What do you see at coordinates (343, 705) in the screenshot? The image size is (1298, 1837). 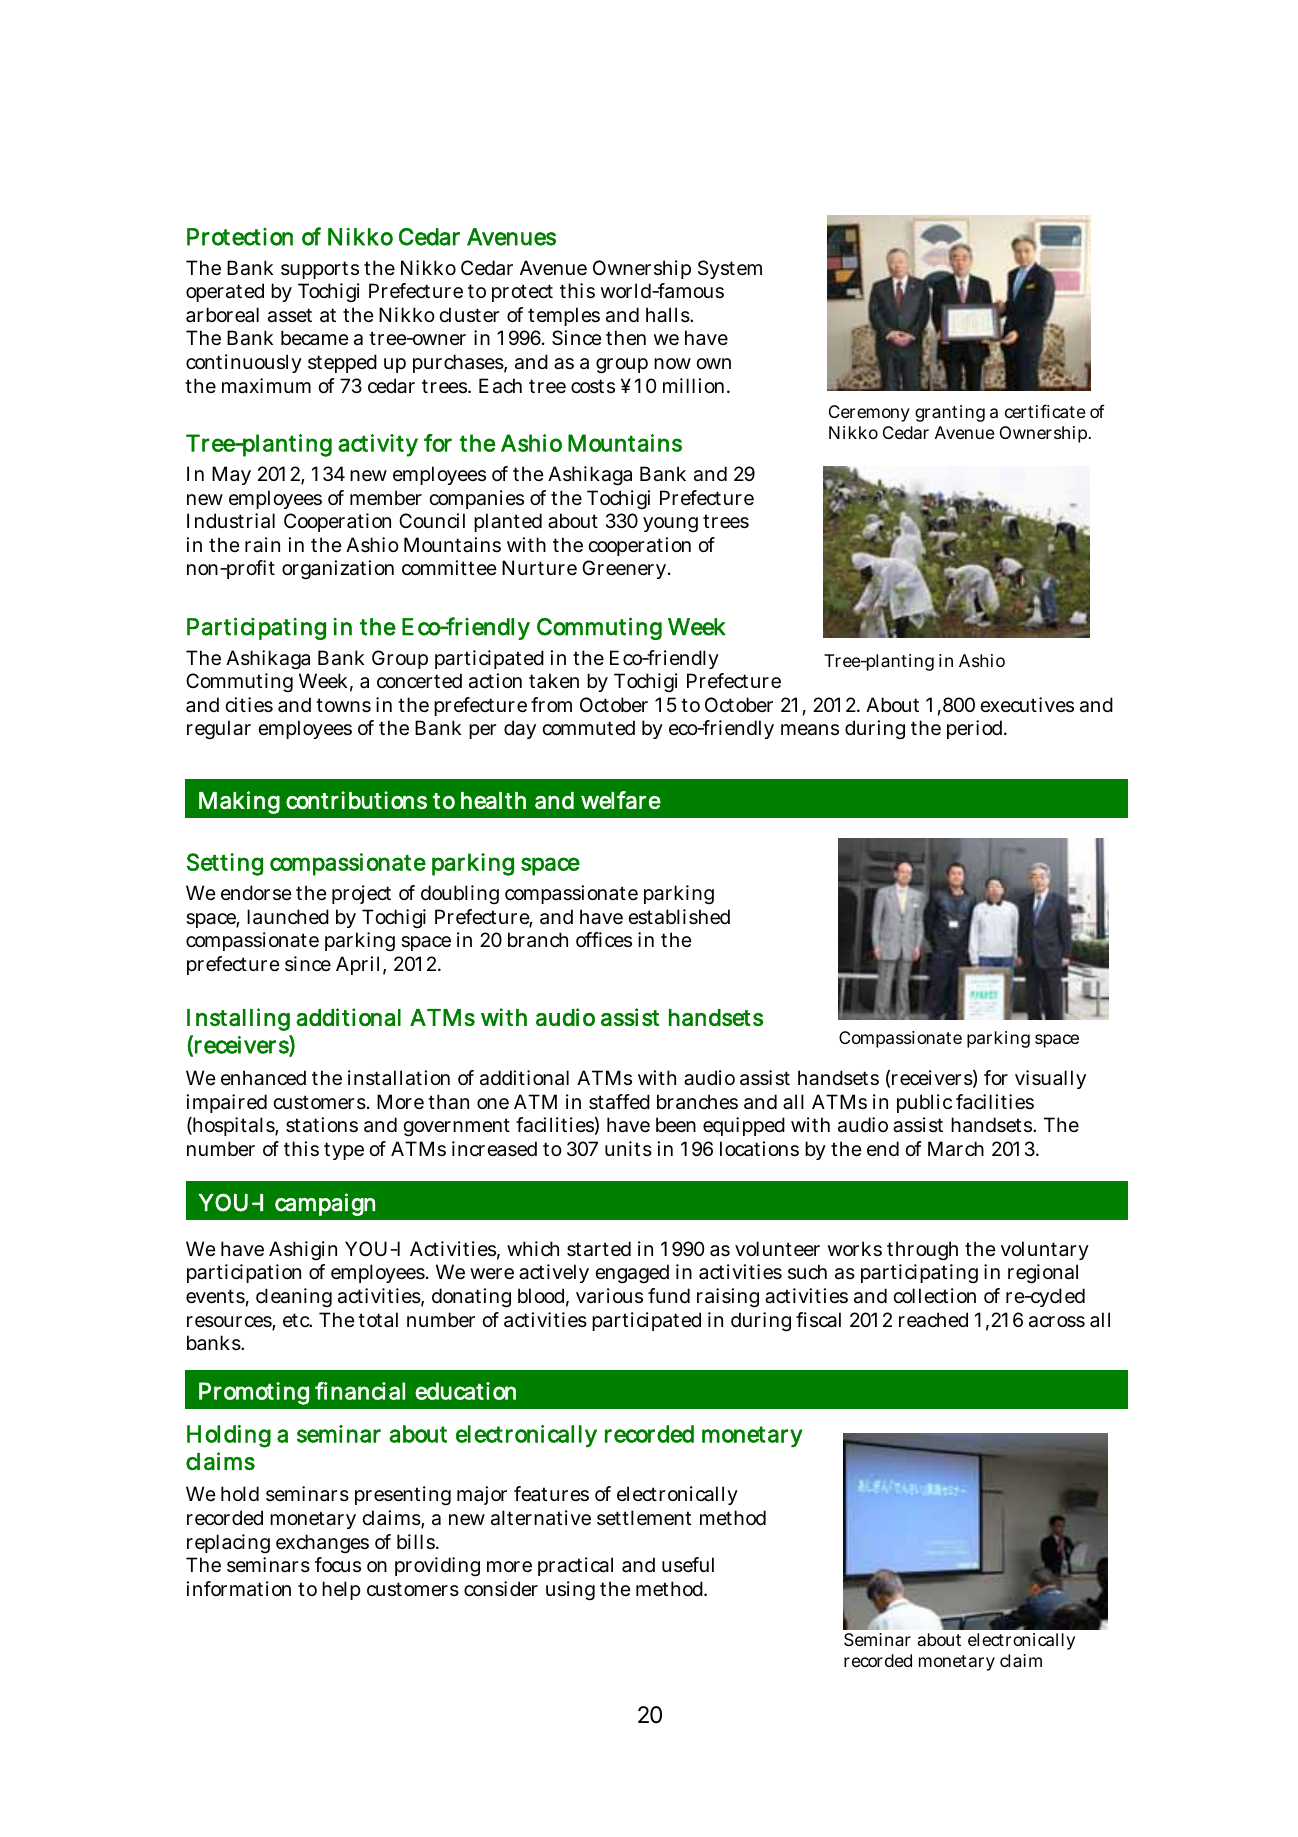 I see `towns` at bounding box center [343, 705].
